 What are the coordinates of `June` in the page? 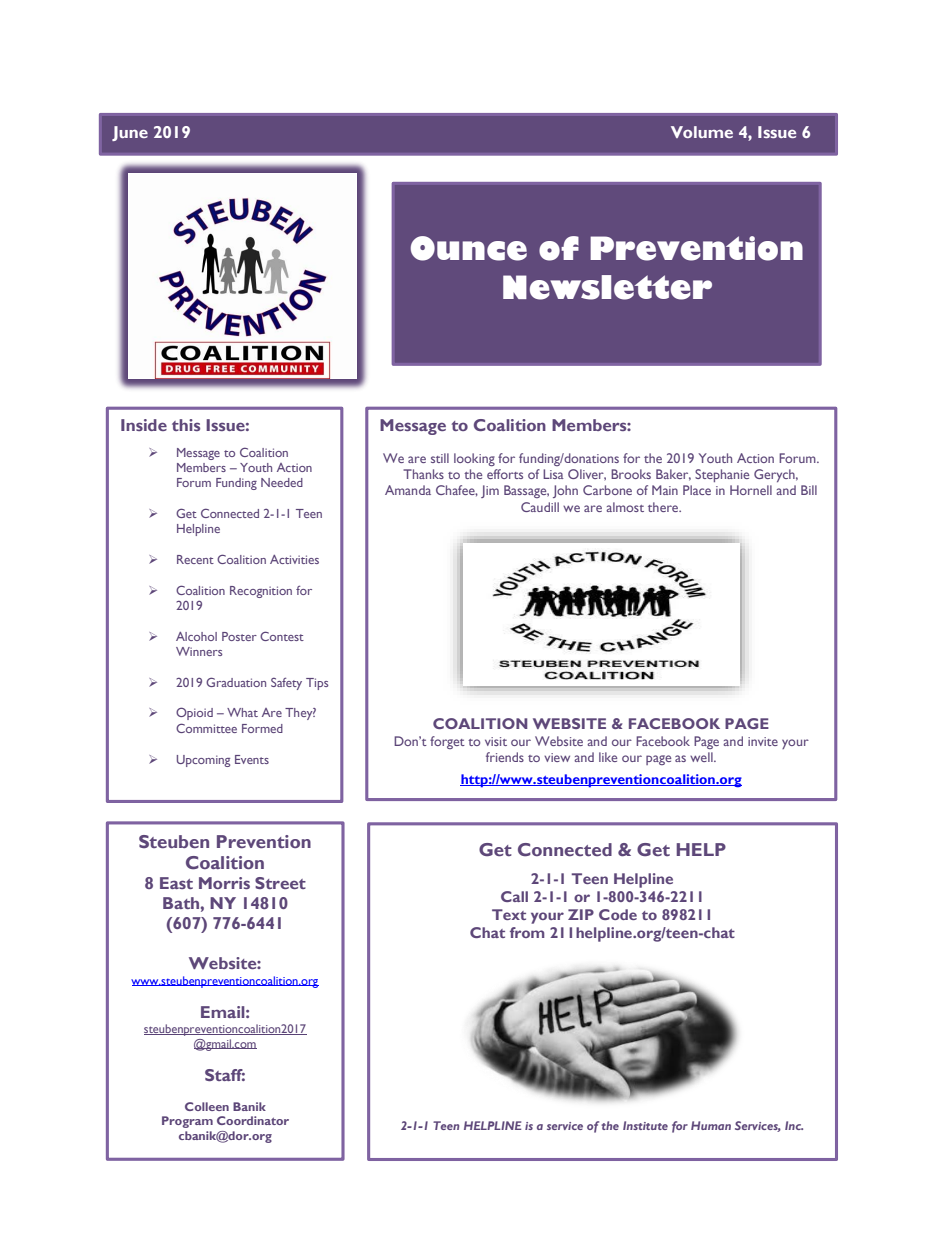 It's located at (130, 133).
